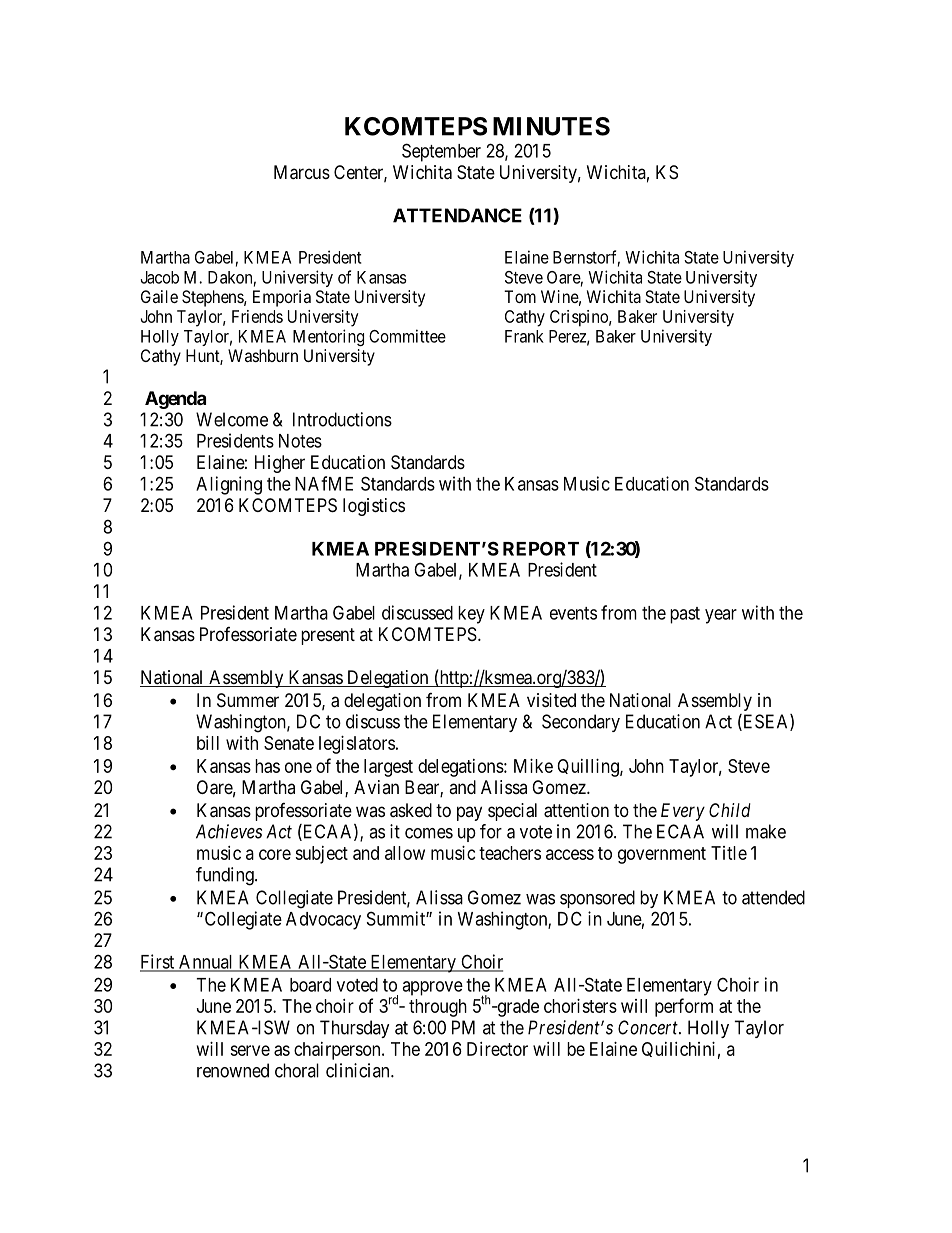  What do you see at coordinates (469, 813) in the document?
I see `pay` at bounding box center [469, 813].
